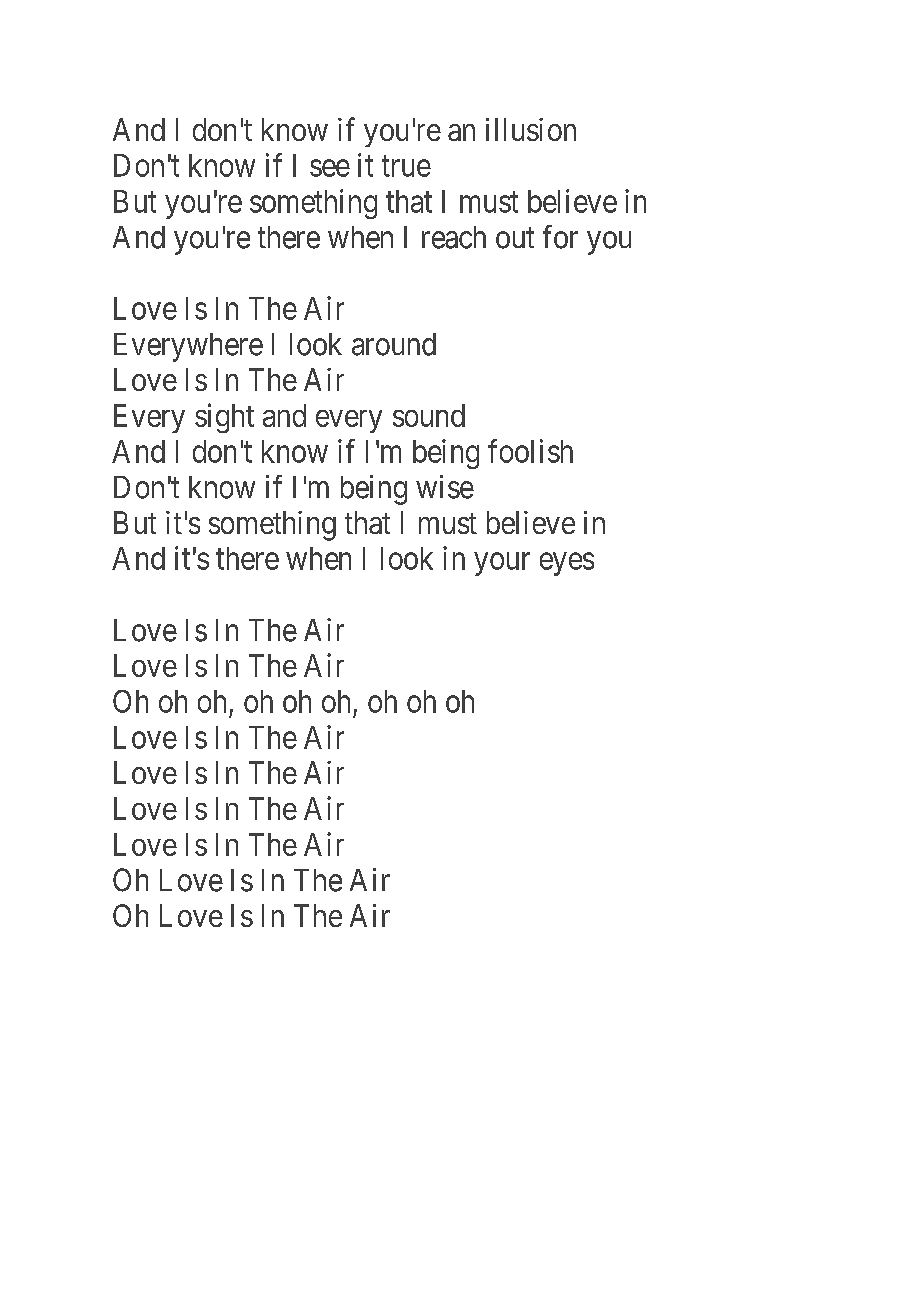 The width and height of the screenshot is (924, 1308). I want to click on sound, so click(429, 415).
